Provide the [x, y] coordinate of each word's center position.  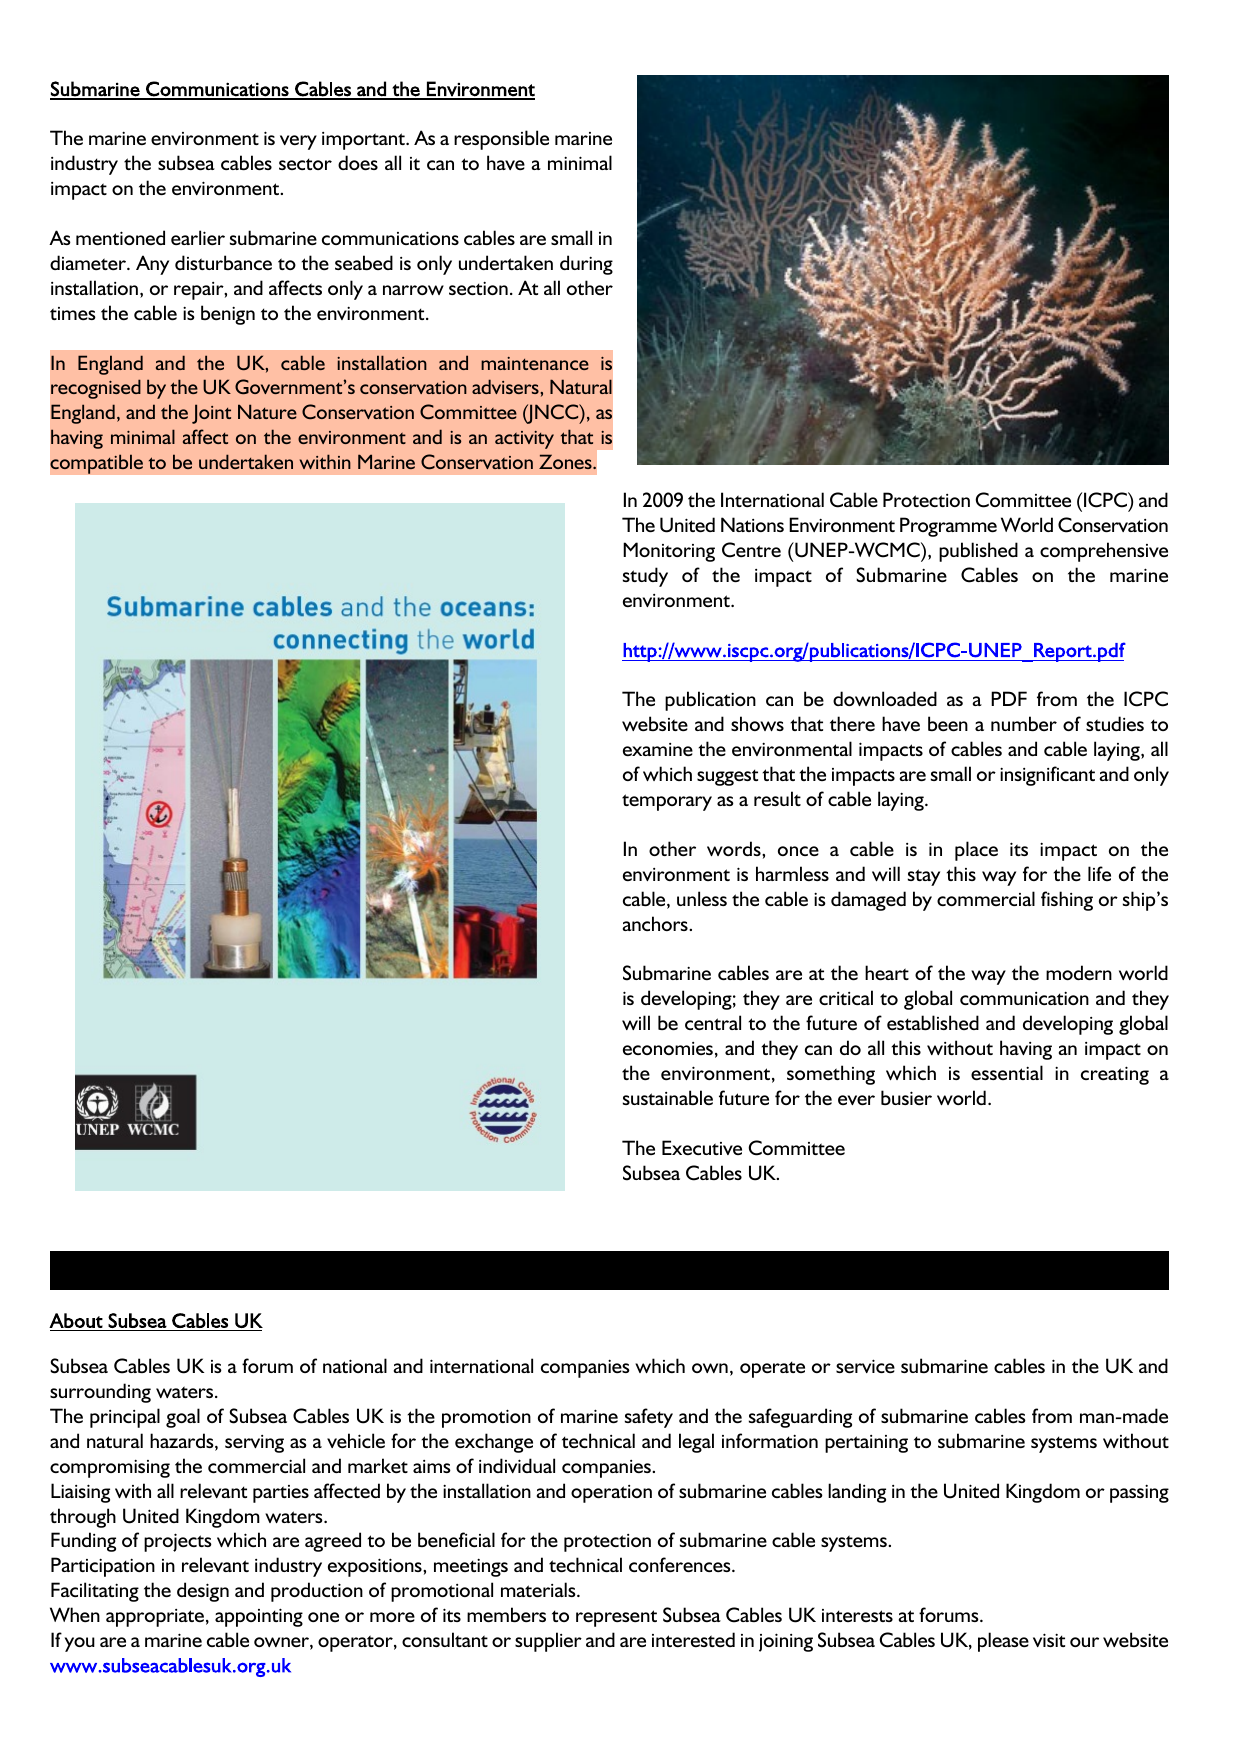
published [978, 552]
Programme [948, 527]
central [713, 1022]
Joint [211, 414]
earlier [198, 237]
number [1024, 723]
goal [183, 1418]
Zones [566, 461]
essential [1007, 1072]
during [586, 265]
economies [668, 1048]
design [203, 1592]
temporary [667, 802]
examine [658, 749]
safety [649, 1418]
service [865, 1366]
